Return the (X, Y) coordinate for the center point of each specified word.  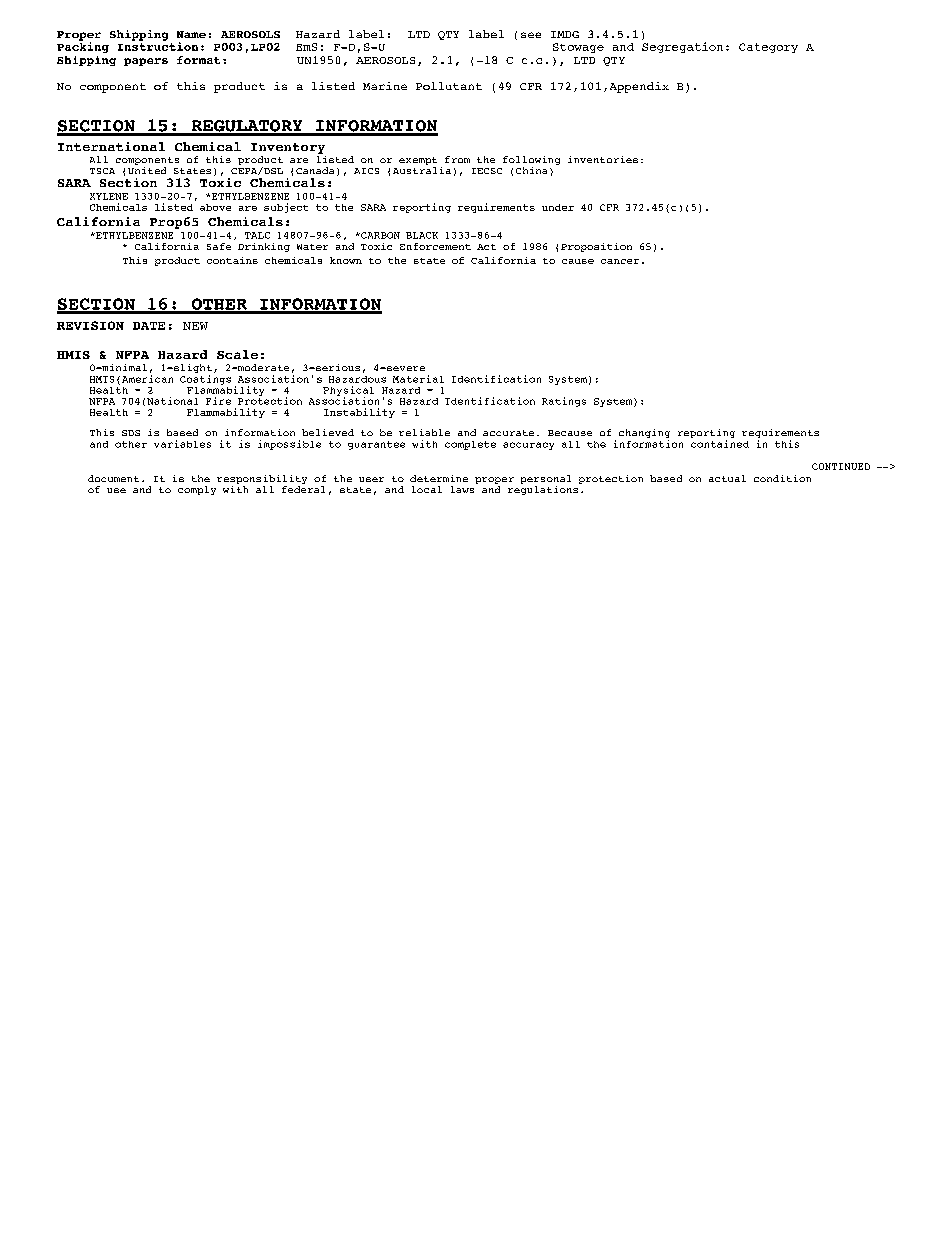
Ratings (564, 402)
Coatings (205, 380)
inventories (603, 159)
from (457, 159)
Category (768, 48)
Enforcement (435, 246)
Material (418, 379)
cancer (620, 261)
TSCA (102, 171)
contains (232, 260)
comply (197, 490)
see (531, 35)
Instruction (158, 45)
